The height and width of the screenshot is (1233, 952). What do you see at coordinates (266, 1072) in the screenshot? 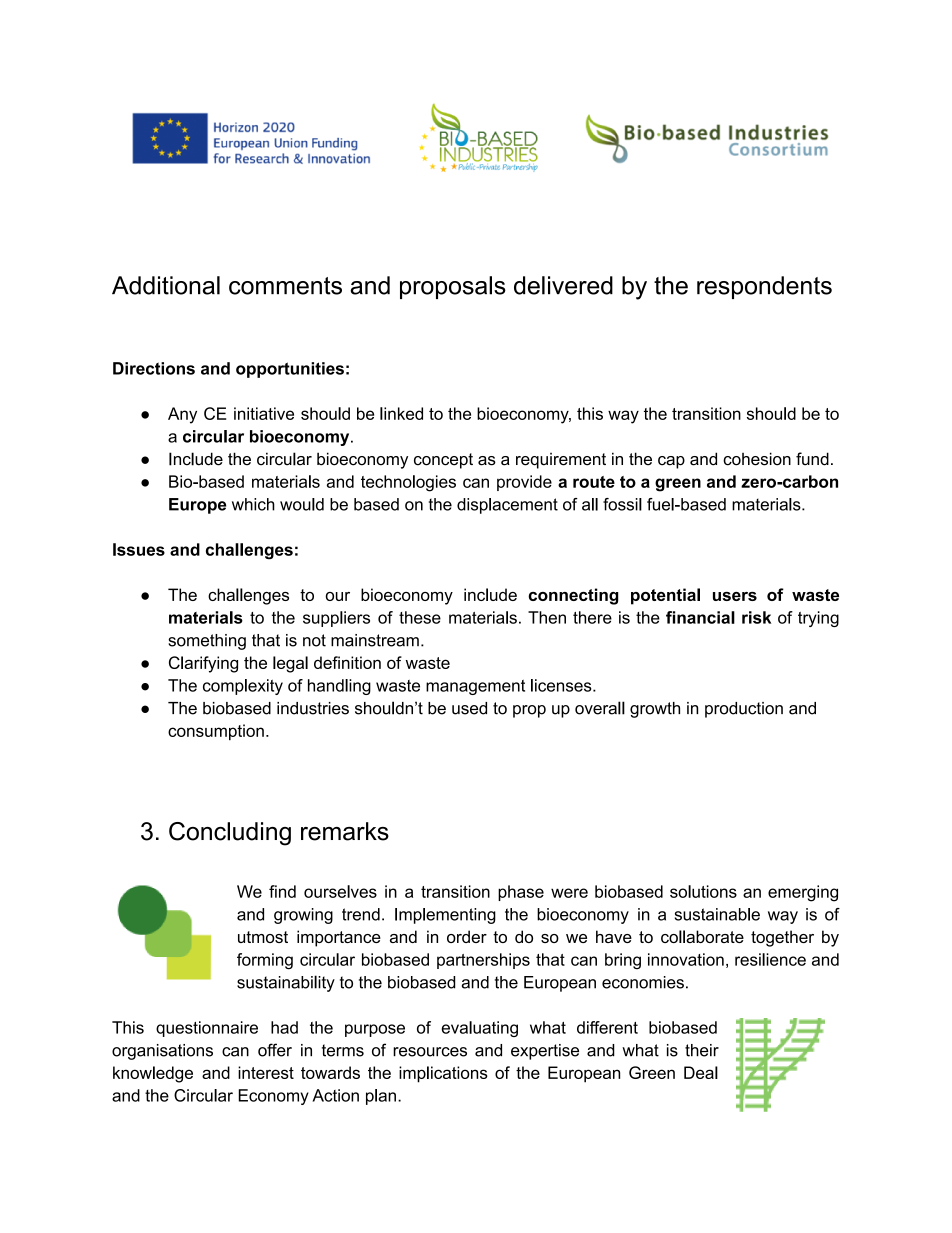
I see `interest` at bounding box center [266, 1072].
